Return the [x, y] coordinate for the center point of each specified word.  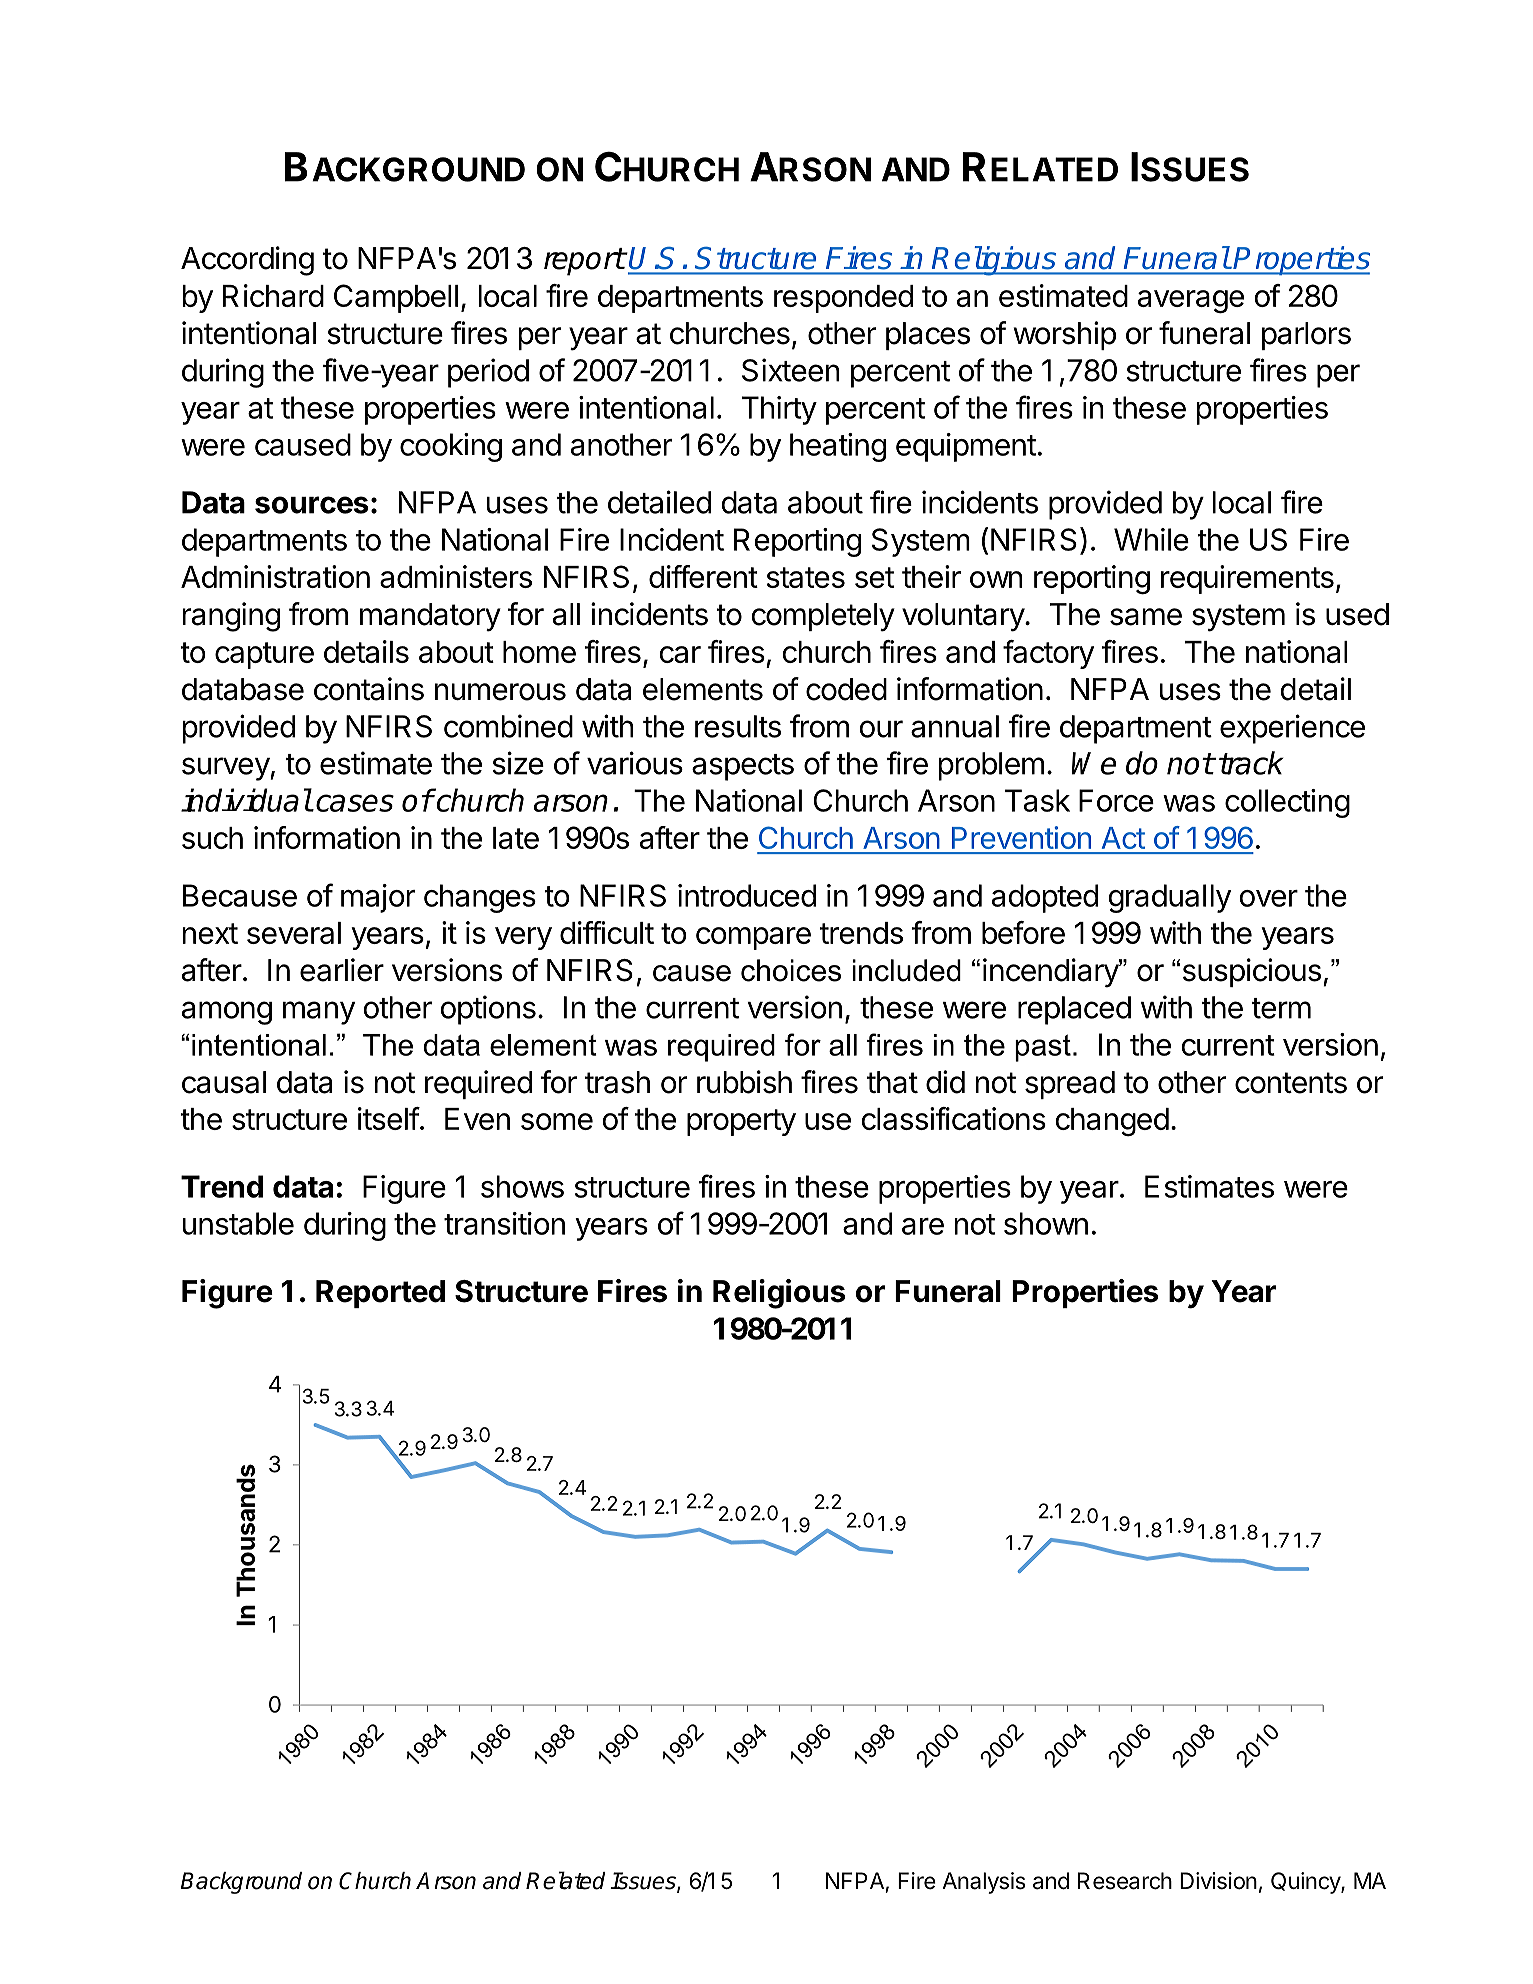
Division [1218, 1881]
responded [843, 299]
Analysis [984, 1883]
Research [1125, 1881]
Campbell [396, 298]
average [1191, 302]
